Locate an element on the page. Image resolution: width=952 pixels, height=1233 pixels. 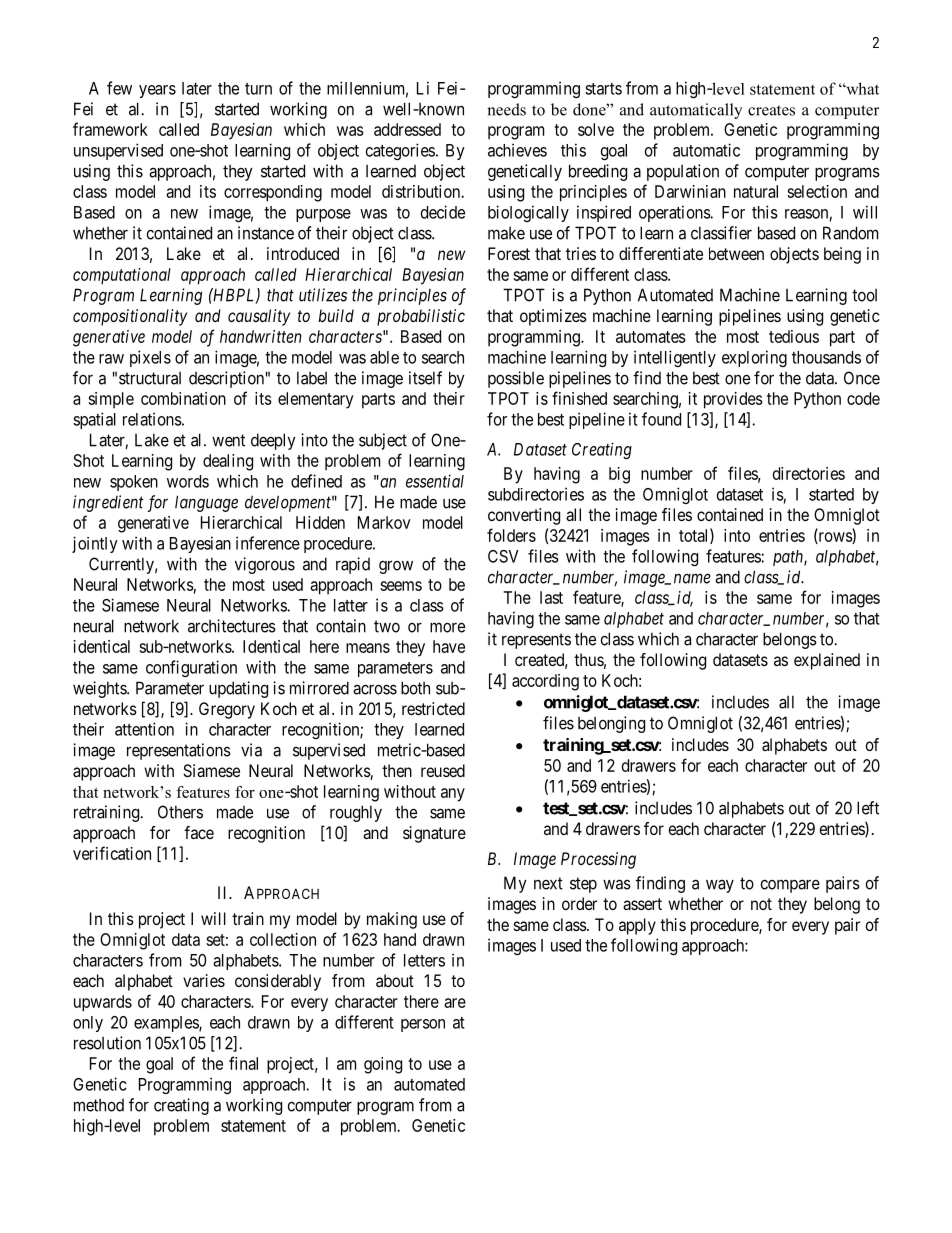
went is located at coordinates (228, 440).
